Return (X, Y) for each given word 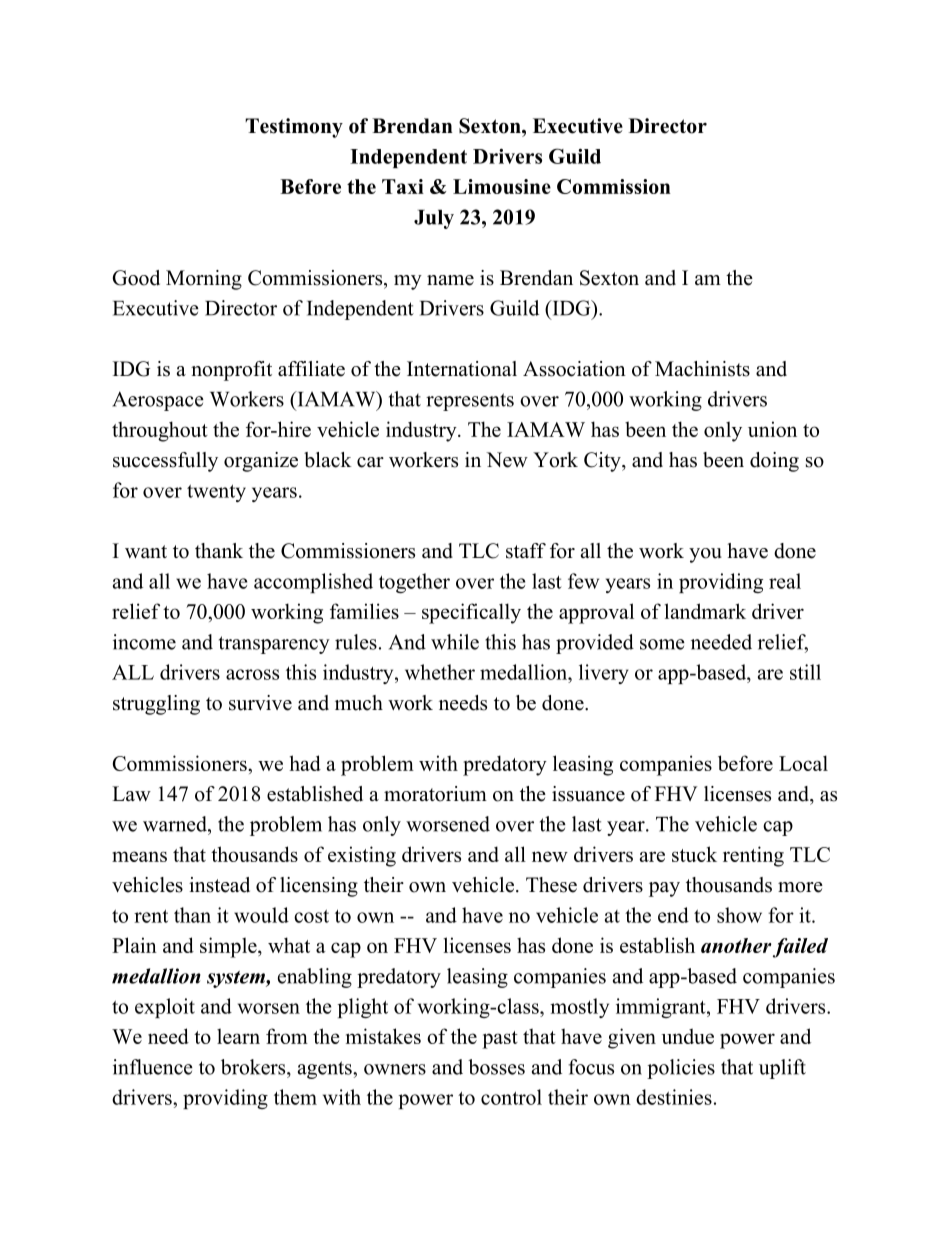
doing (774, 462)
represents (470, 402)
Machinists (702, 369)
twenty (216, 493)
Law (131, 793)
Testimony (294, 128)
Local (803, 763)
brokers (254, 1067)
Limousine (502, 186)
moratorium (435, 794)
